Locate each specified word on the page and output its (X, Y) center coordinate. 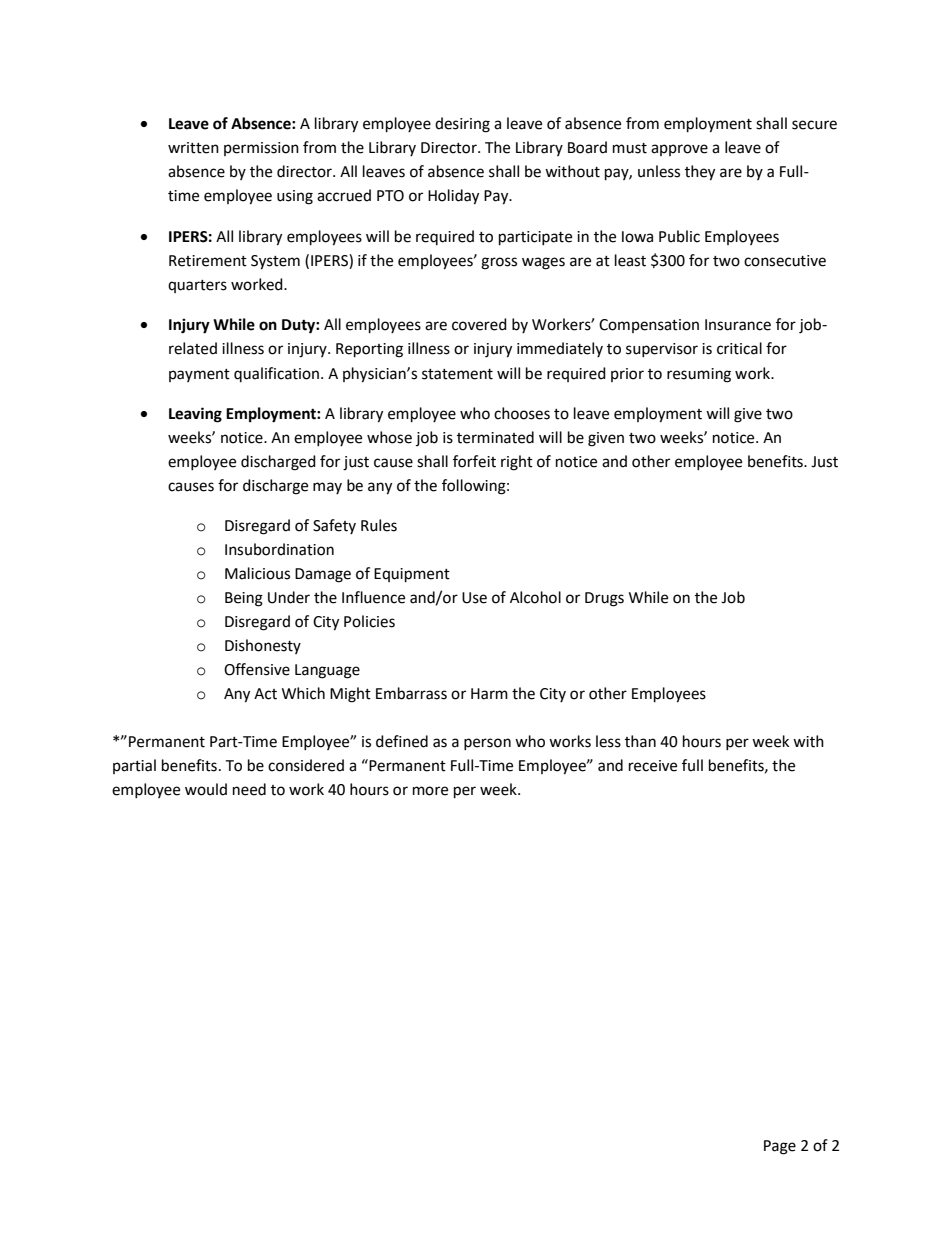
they (700, 173)
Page (780, 1147)
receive (653, 766)
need (249, 789)
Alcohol (535, 597)
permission (261, 149)
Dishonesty (263, 646)
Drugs (604, 599)
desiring (462, 125)
